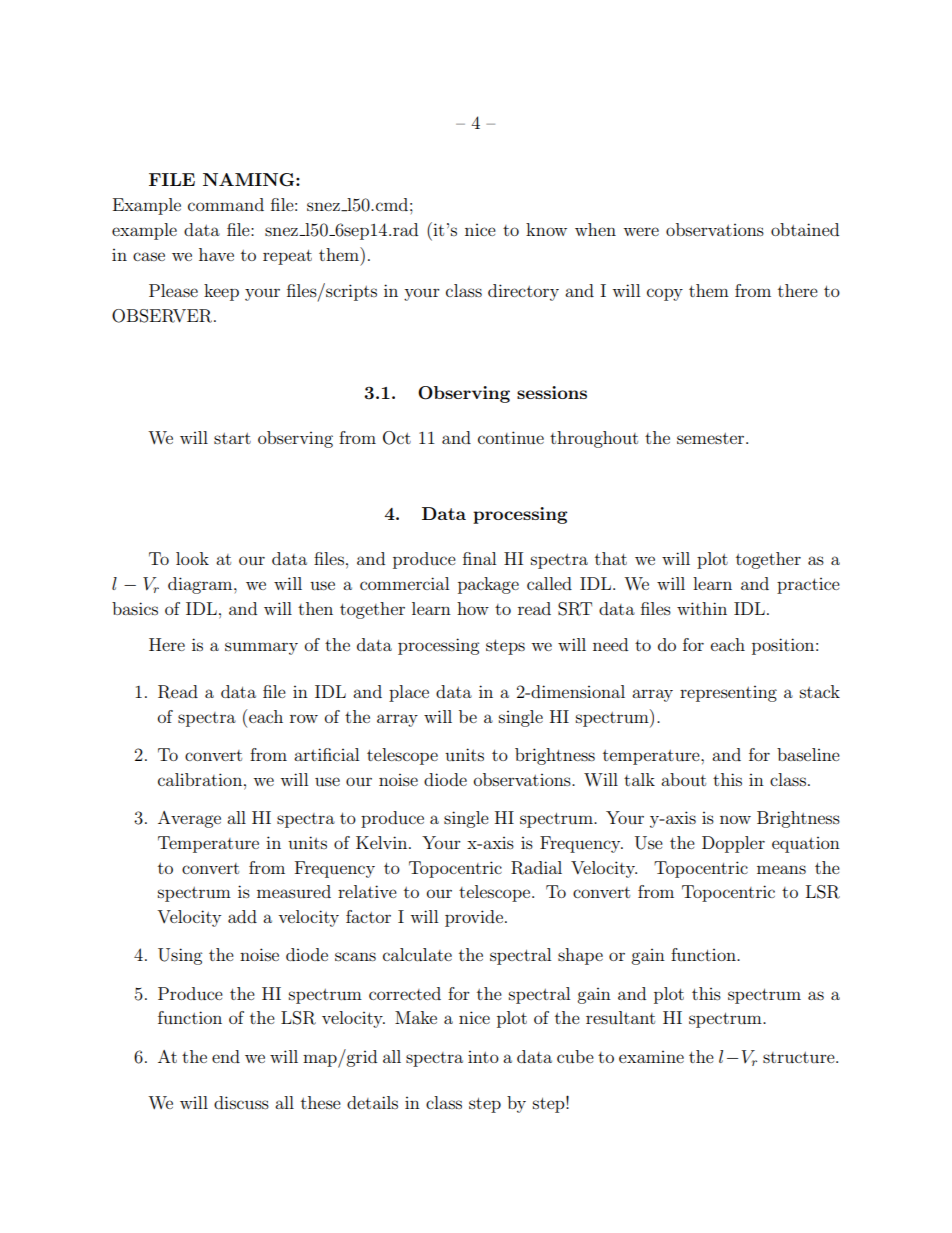 The image size is (952, 1233). I want to click on have, so click(216, 254).
